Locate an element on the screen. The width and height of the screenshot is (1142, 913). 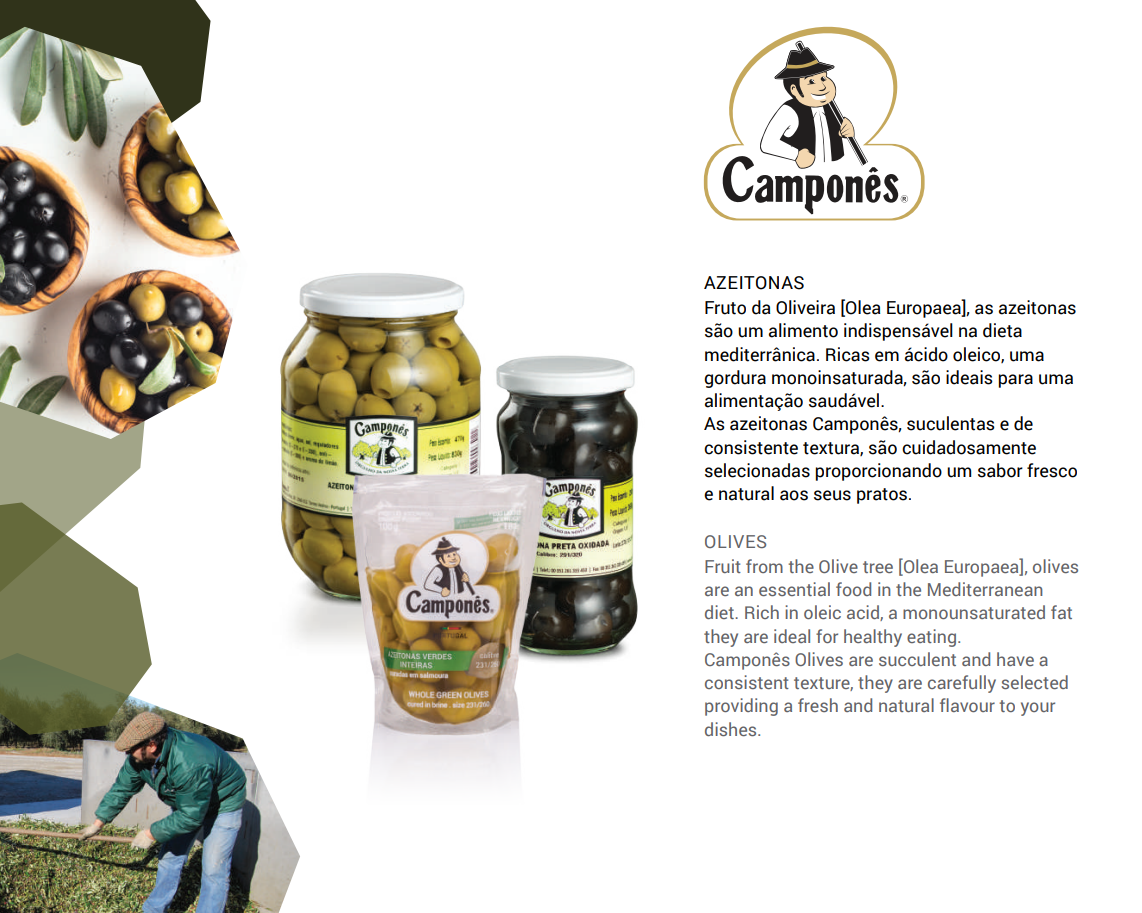
tree is located at coordinates (878, 567).
